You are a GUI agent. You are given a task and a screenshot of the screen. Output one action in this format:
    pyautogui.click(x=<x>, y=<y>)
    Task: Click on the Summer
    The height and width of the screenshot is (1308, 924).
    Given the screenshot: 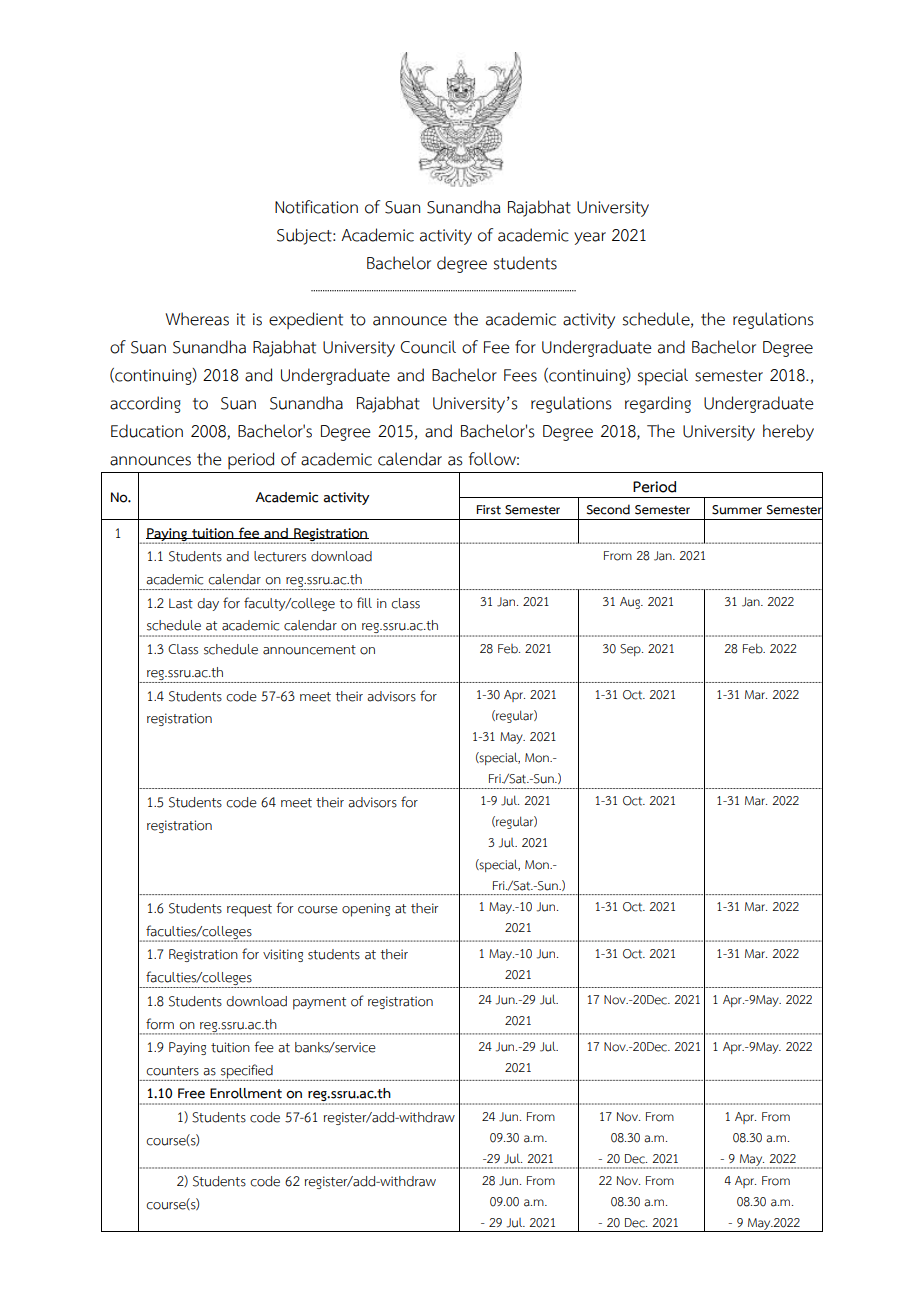 What is the action you would take?
    pyautogui.click(x=737, y=510)
